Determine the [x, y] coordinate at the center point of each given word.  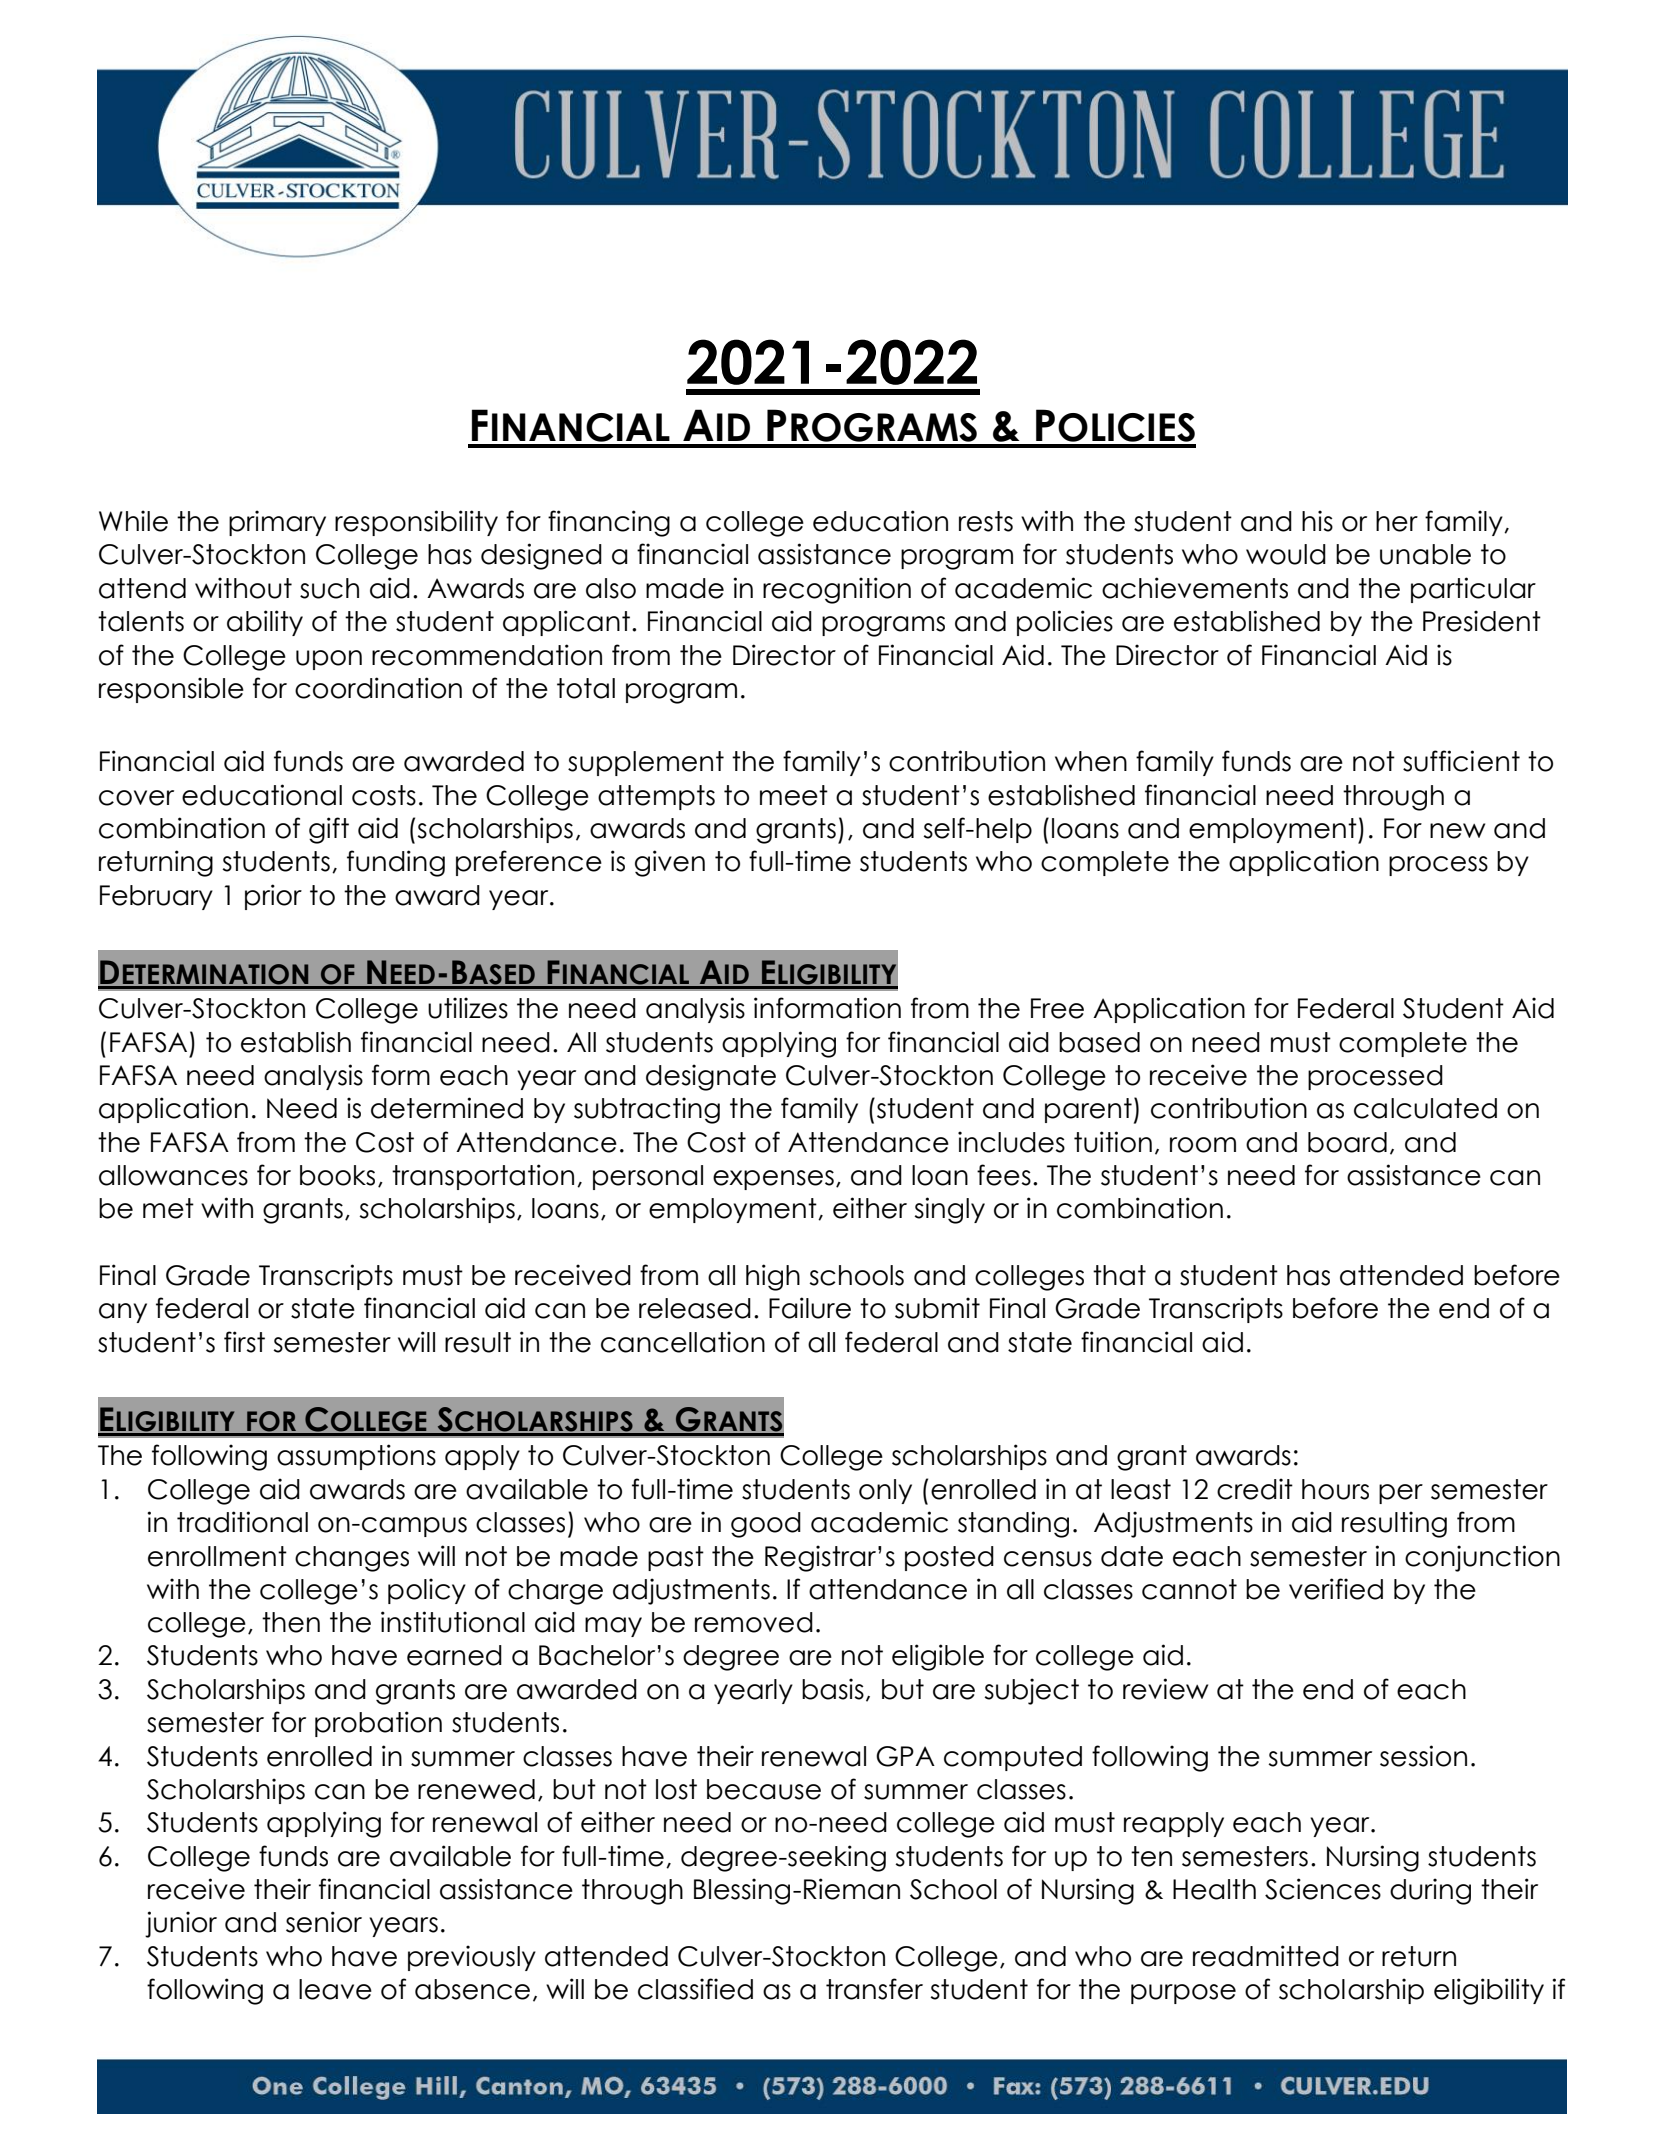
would [1286, 554]
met [168, 1208]
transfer [874, 1989]
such [329, 588]
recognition [837, 590]
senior [324, 1922]
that [1119, 1275]
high [773, 1277]
